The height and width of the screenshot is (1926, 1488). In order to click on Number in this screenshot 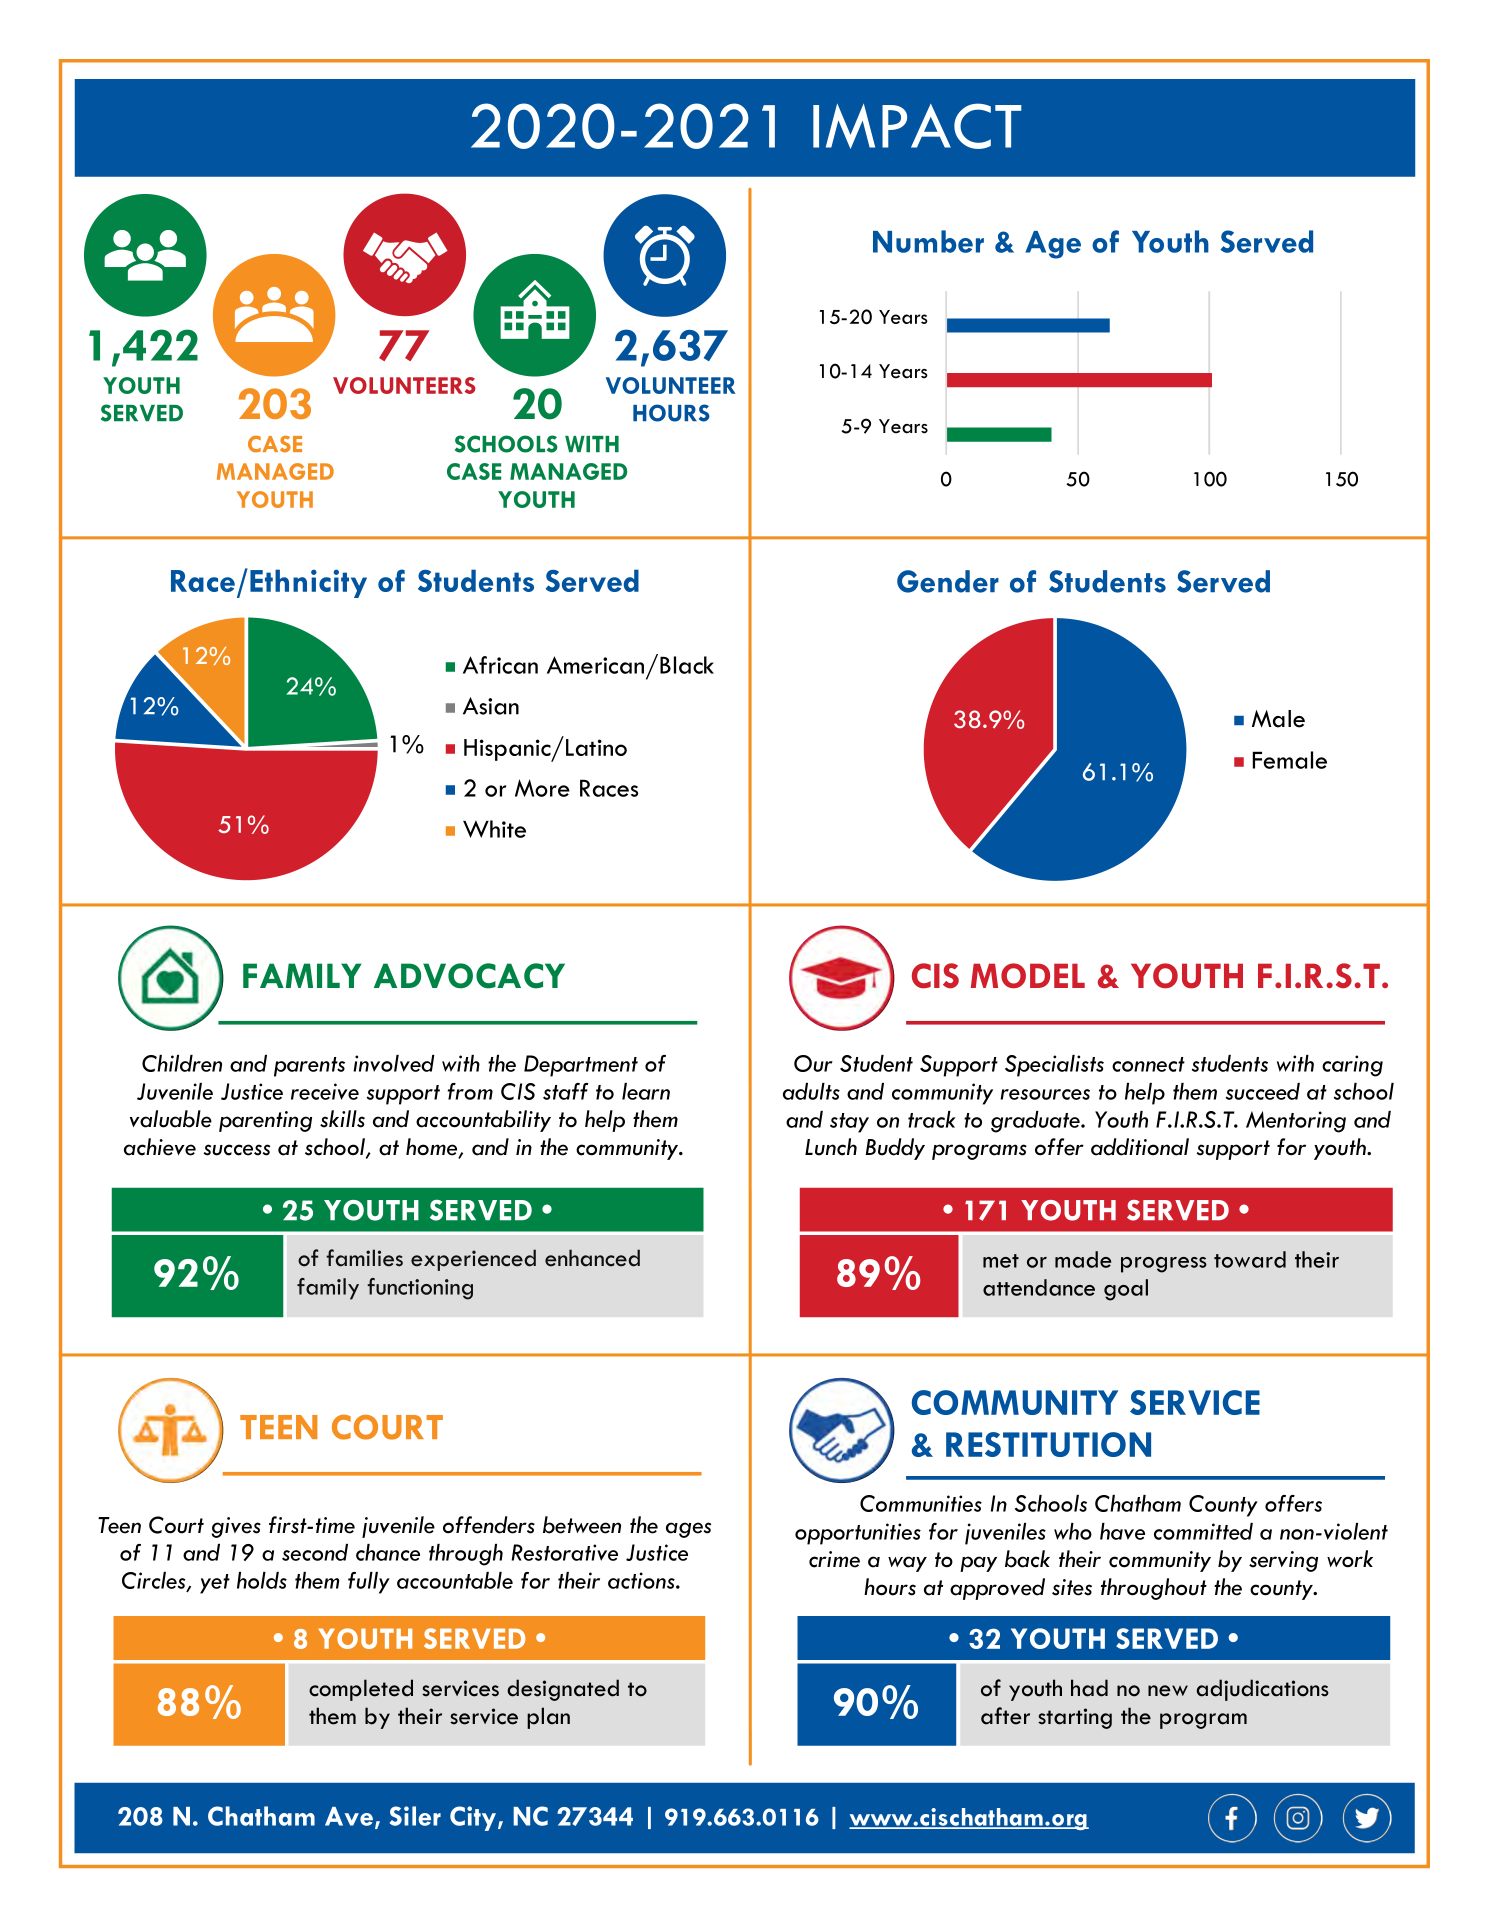, I will do `click(928, 241)`.
